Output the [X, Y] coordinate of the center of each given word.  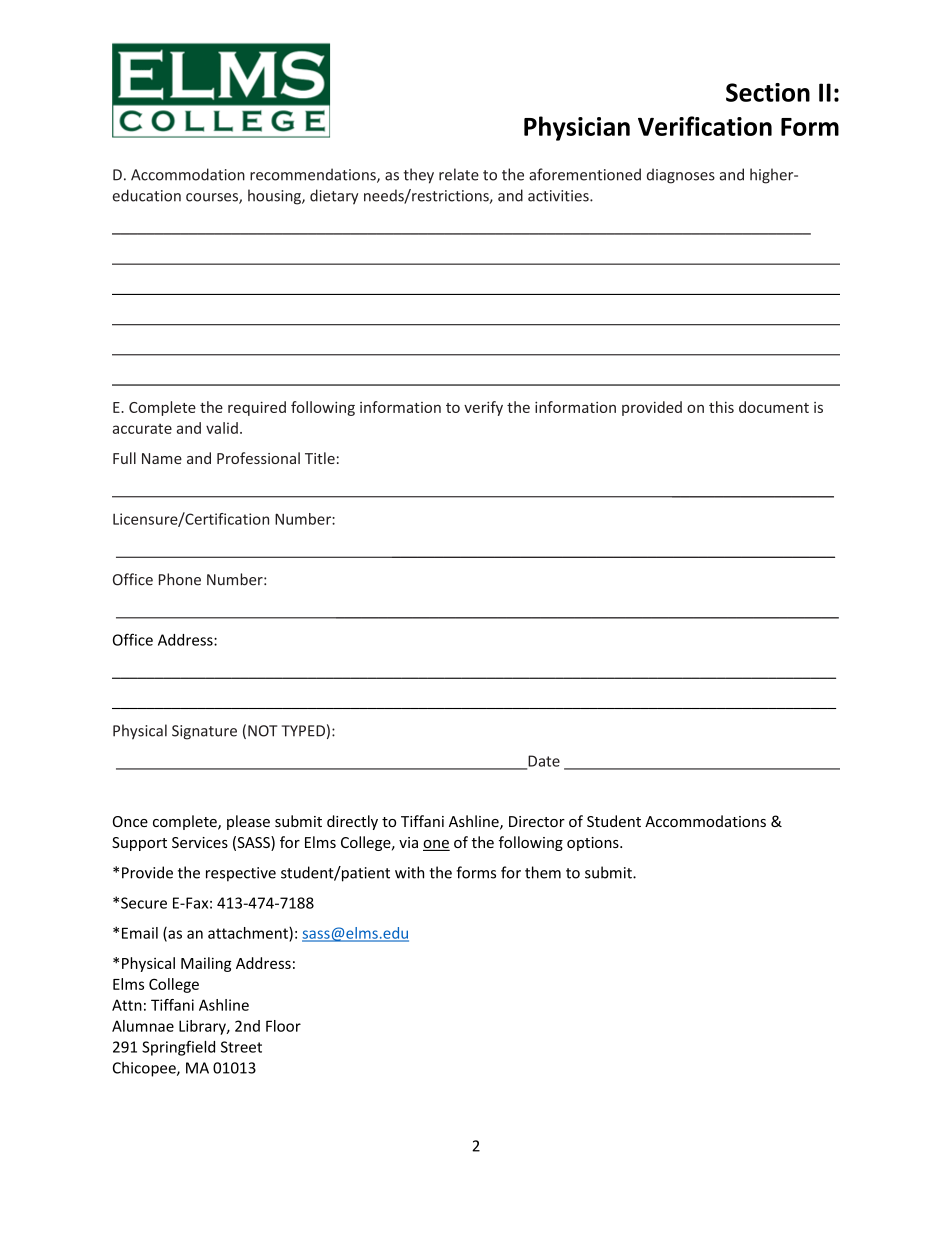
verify [483, 408]
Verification [705, 126]
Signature [204, 732]
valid [222, 428]
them [543, 872]
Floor [283, 1026]
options [594, 844]
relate [459, 174]
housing [275, 197]
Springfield [178, 1048]
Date [543, 762]
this [721, 407]
